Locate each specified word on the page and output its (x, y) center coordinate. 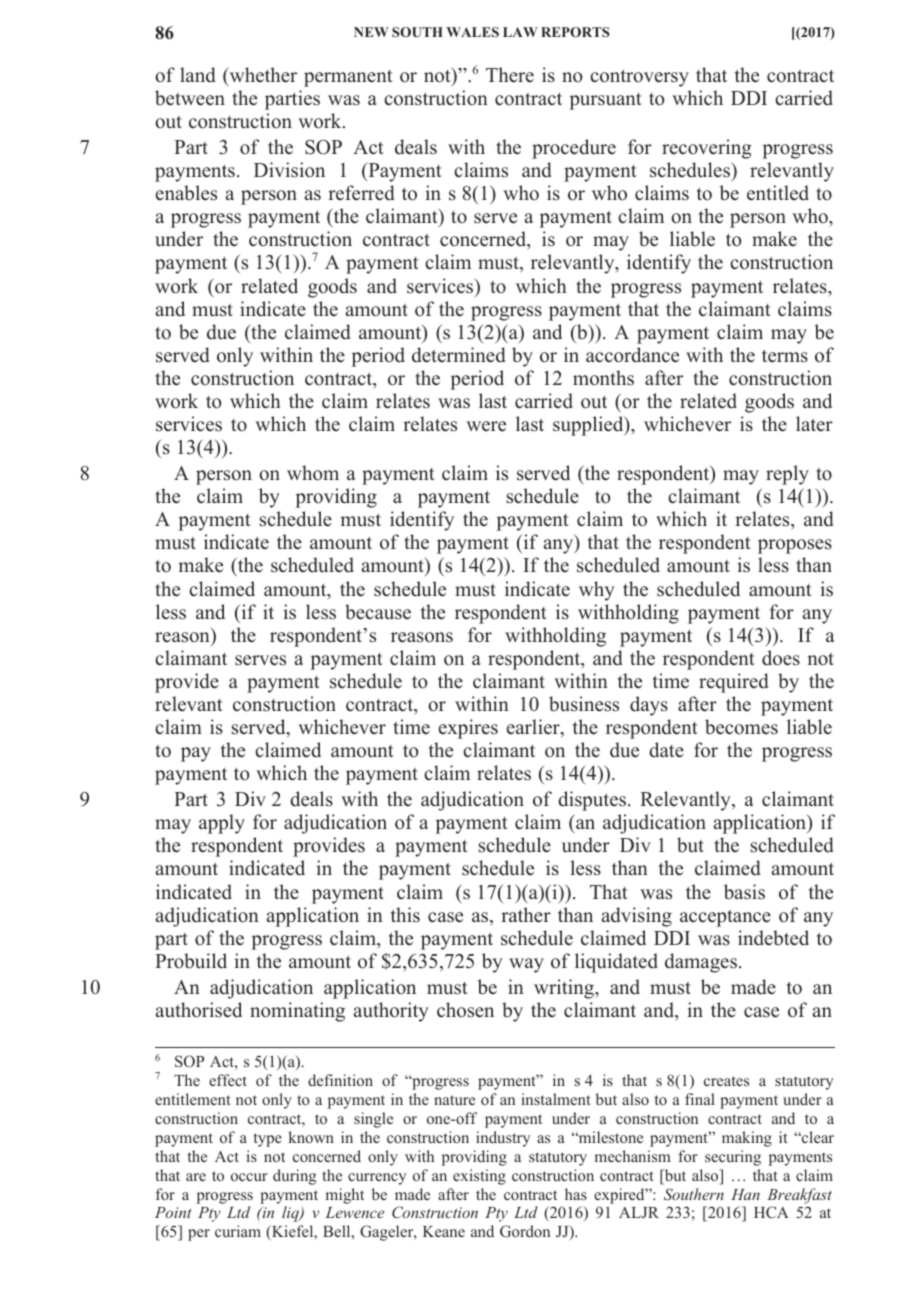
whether (262, 76)
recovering (707, 149)
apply (222, 824)
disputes (592, 801)
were (486, 426)
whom (313, 473)
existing (479, 1177)
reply (787, 475)
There (510, 75)
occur (249, 1177)
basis (744, 892)
